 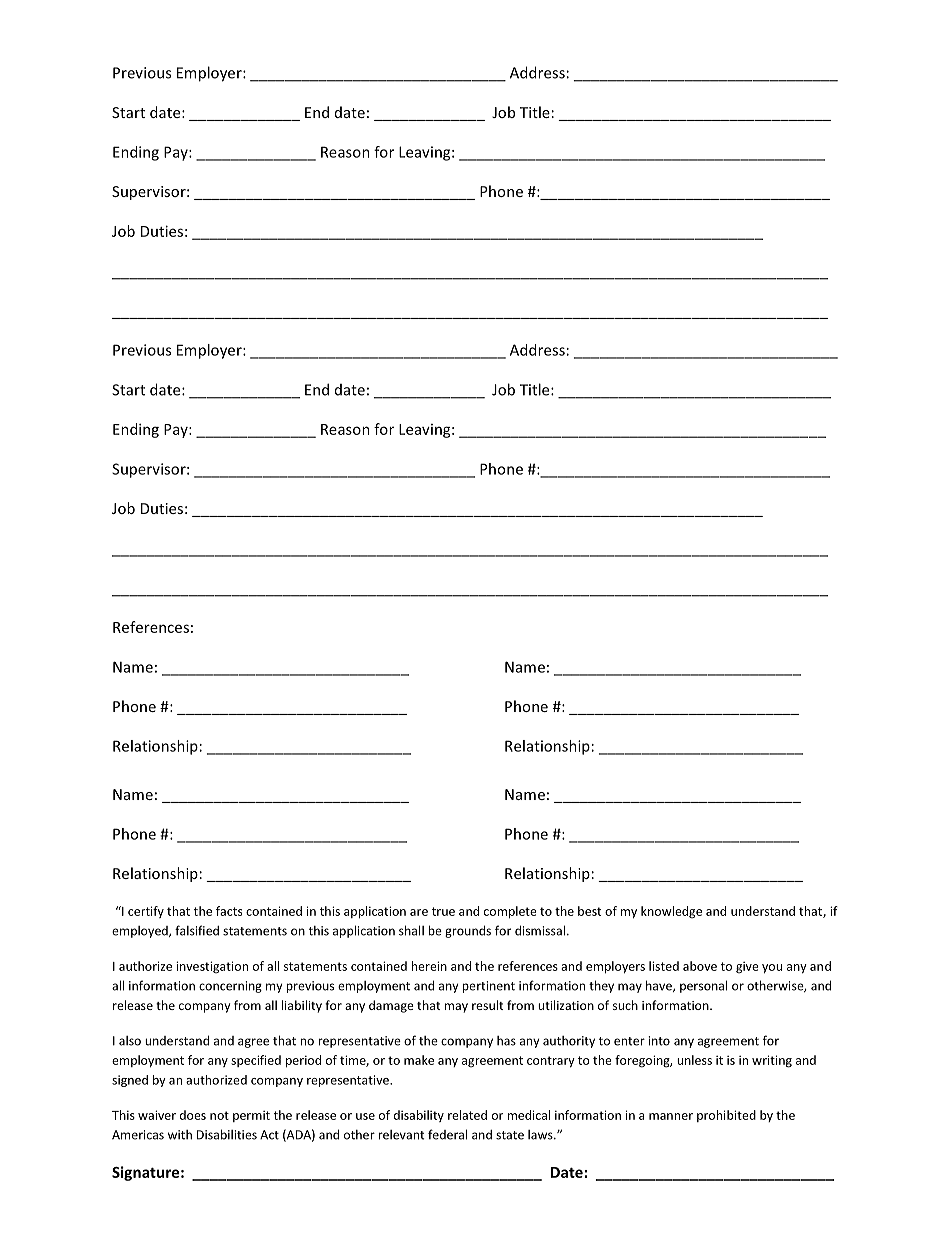 I want to click on signed, so click(x=130, y=1081).
